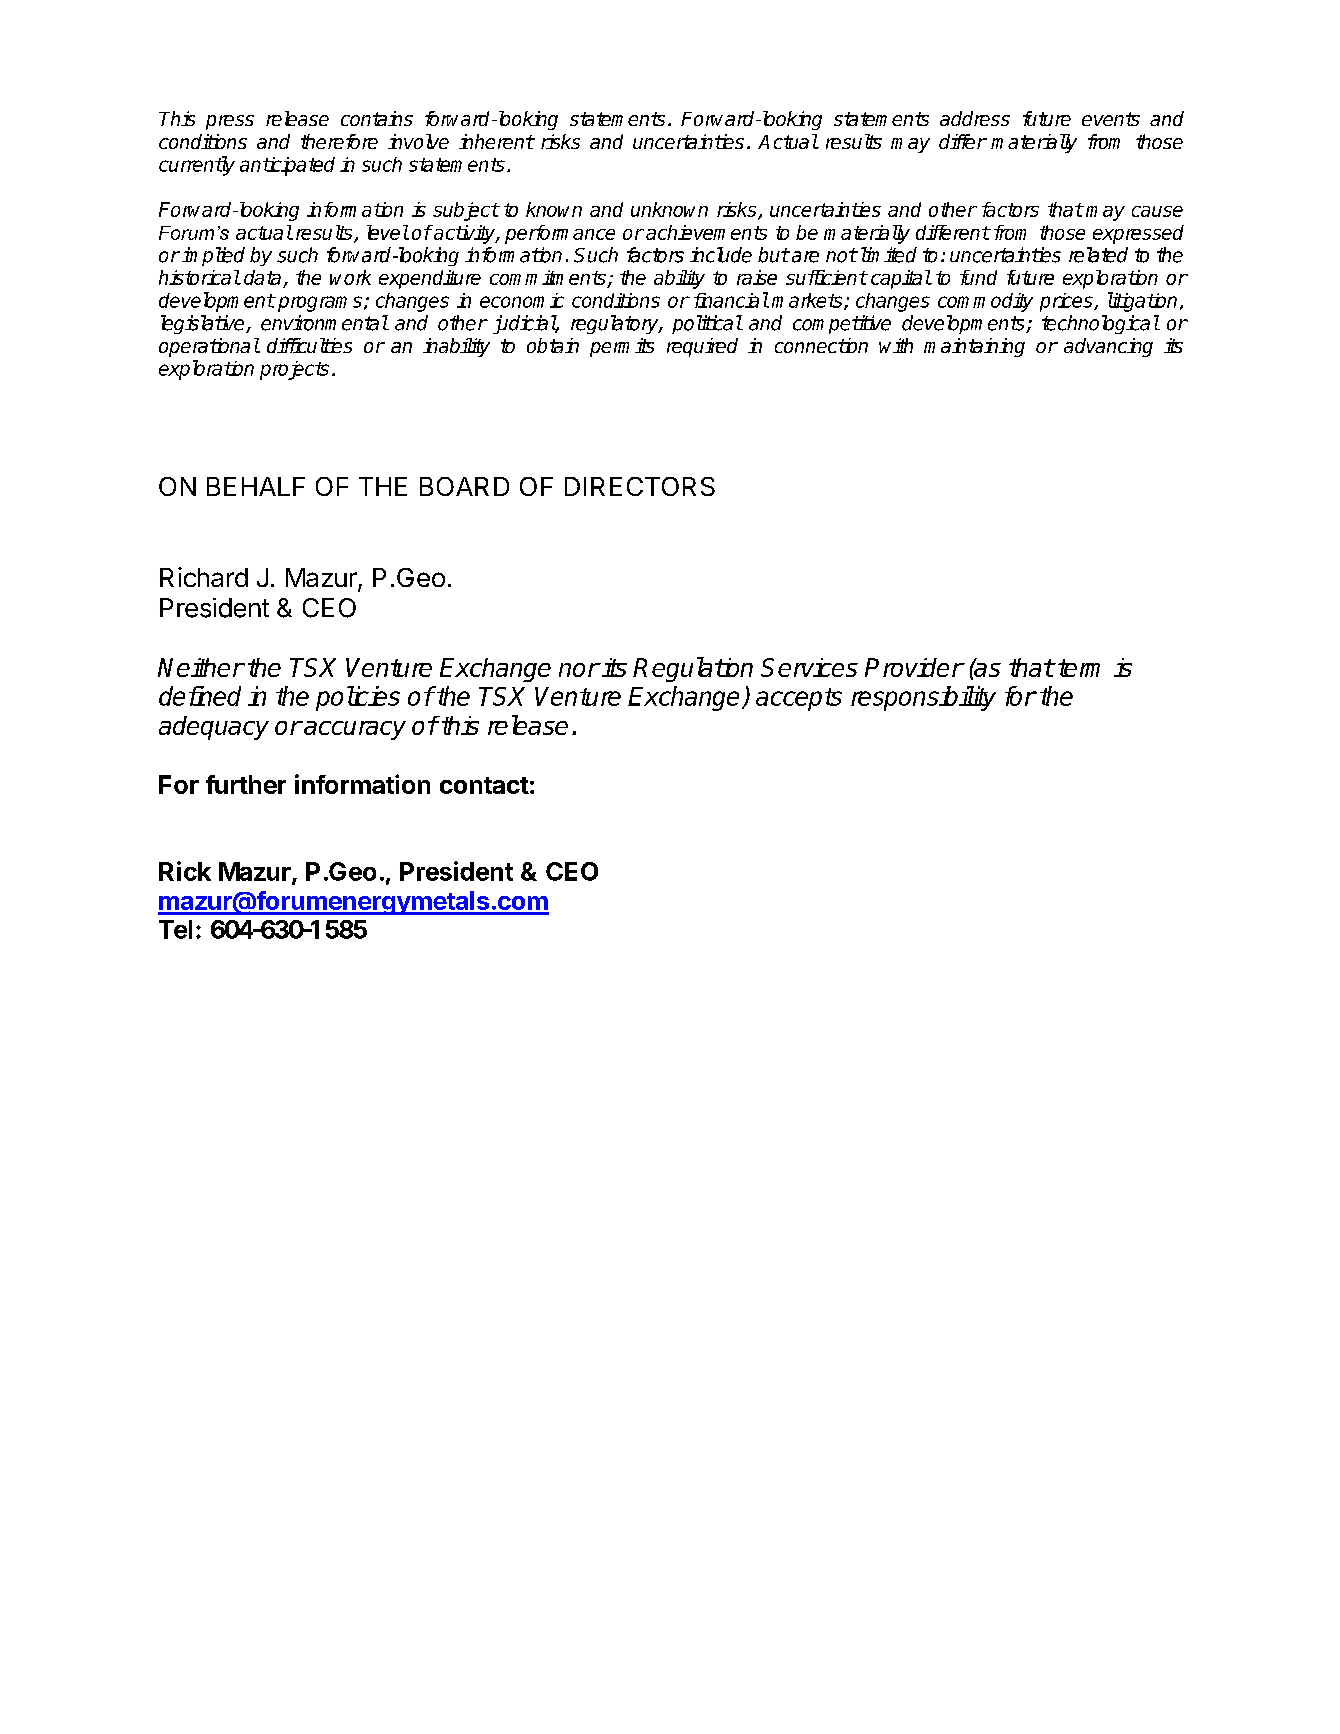 This page has height=1734, width=1340. Describe the element at coordinates (640, 486) in the page. I see `DIRECTORS` at that location.
